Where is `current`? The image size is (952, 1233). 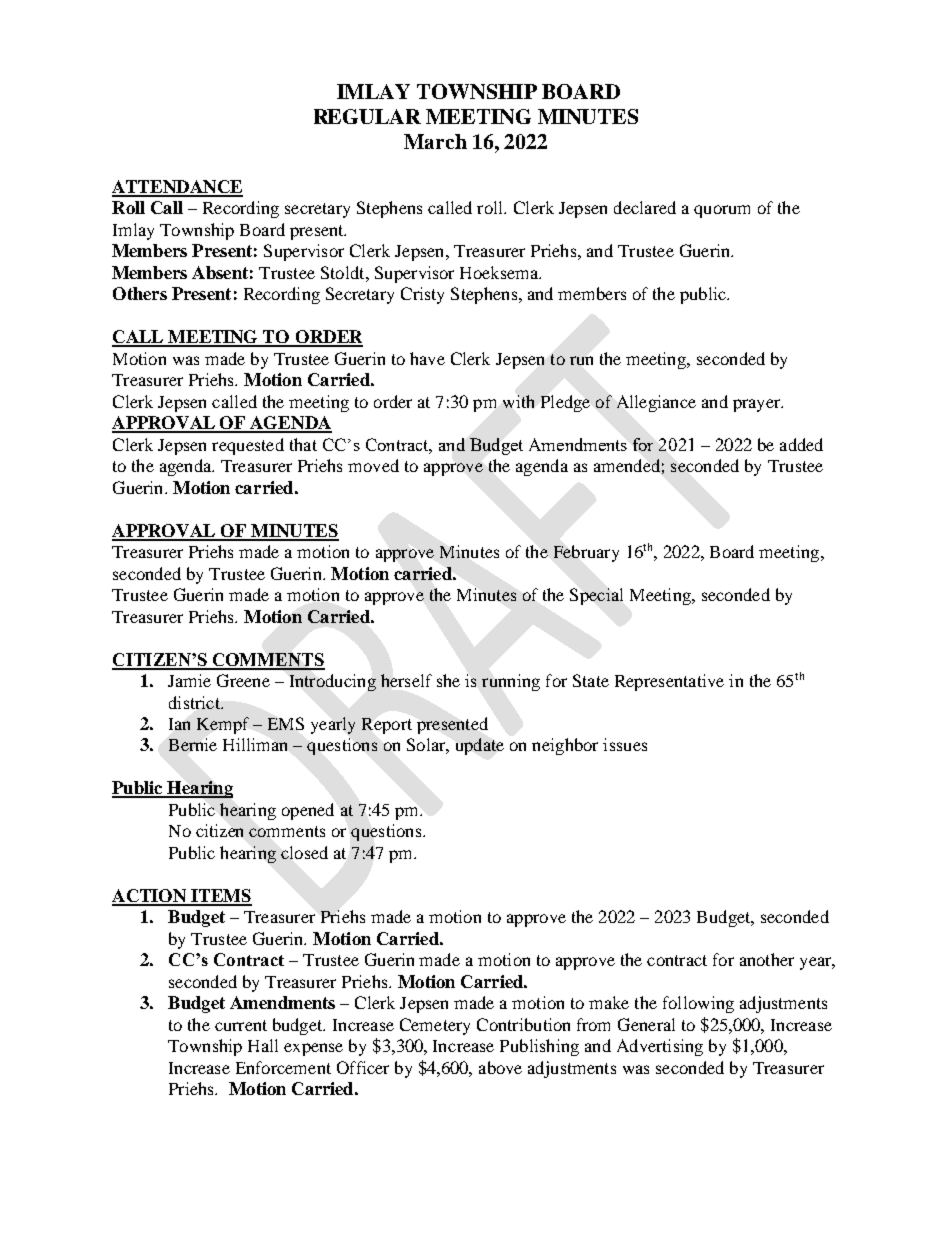
current is located at coordinates (241, 1025).
